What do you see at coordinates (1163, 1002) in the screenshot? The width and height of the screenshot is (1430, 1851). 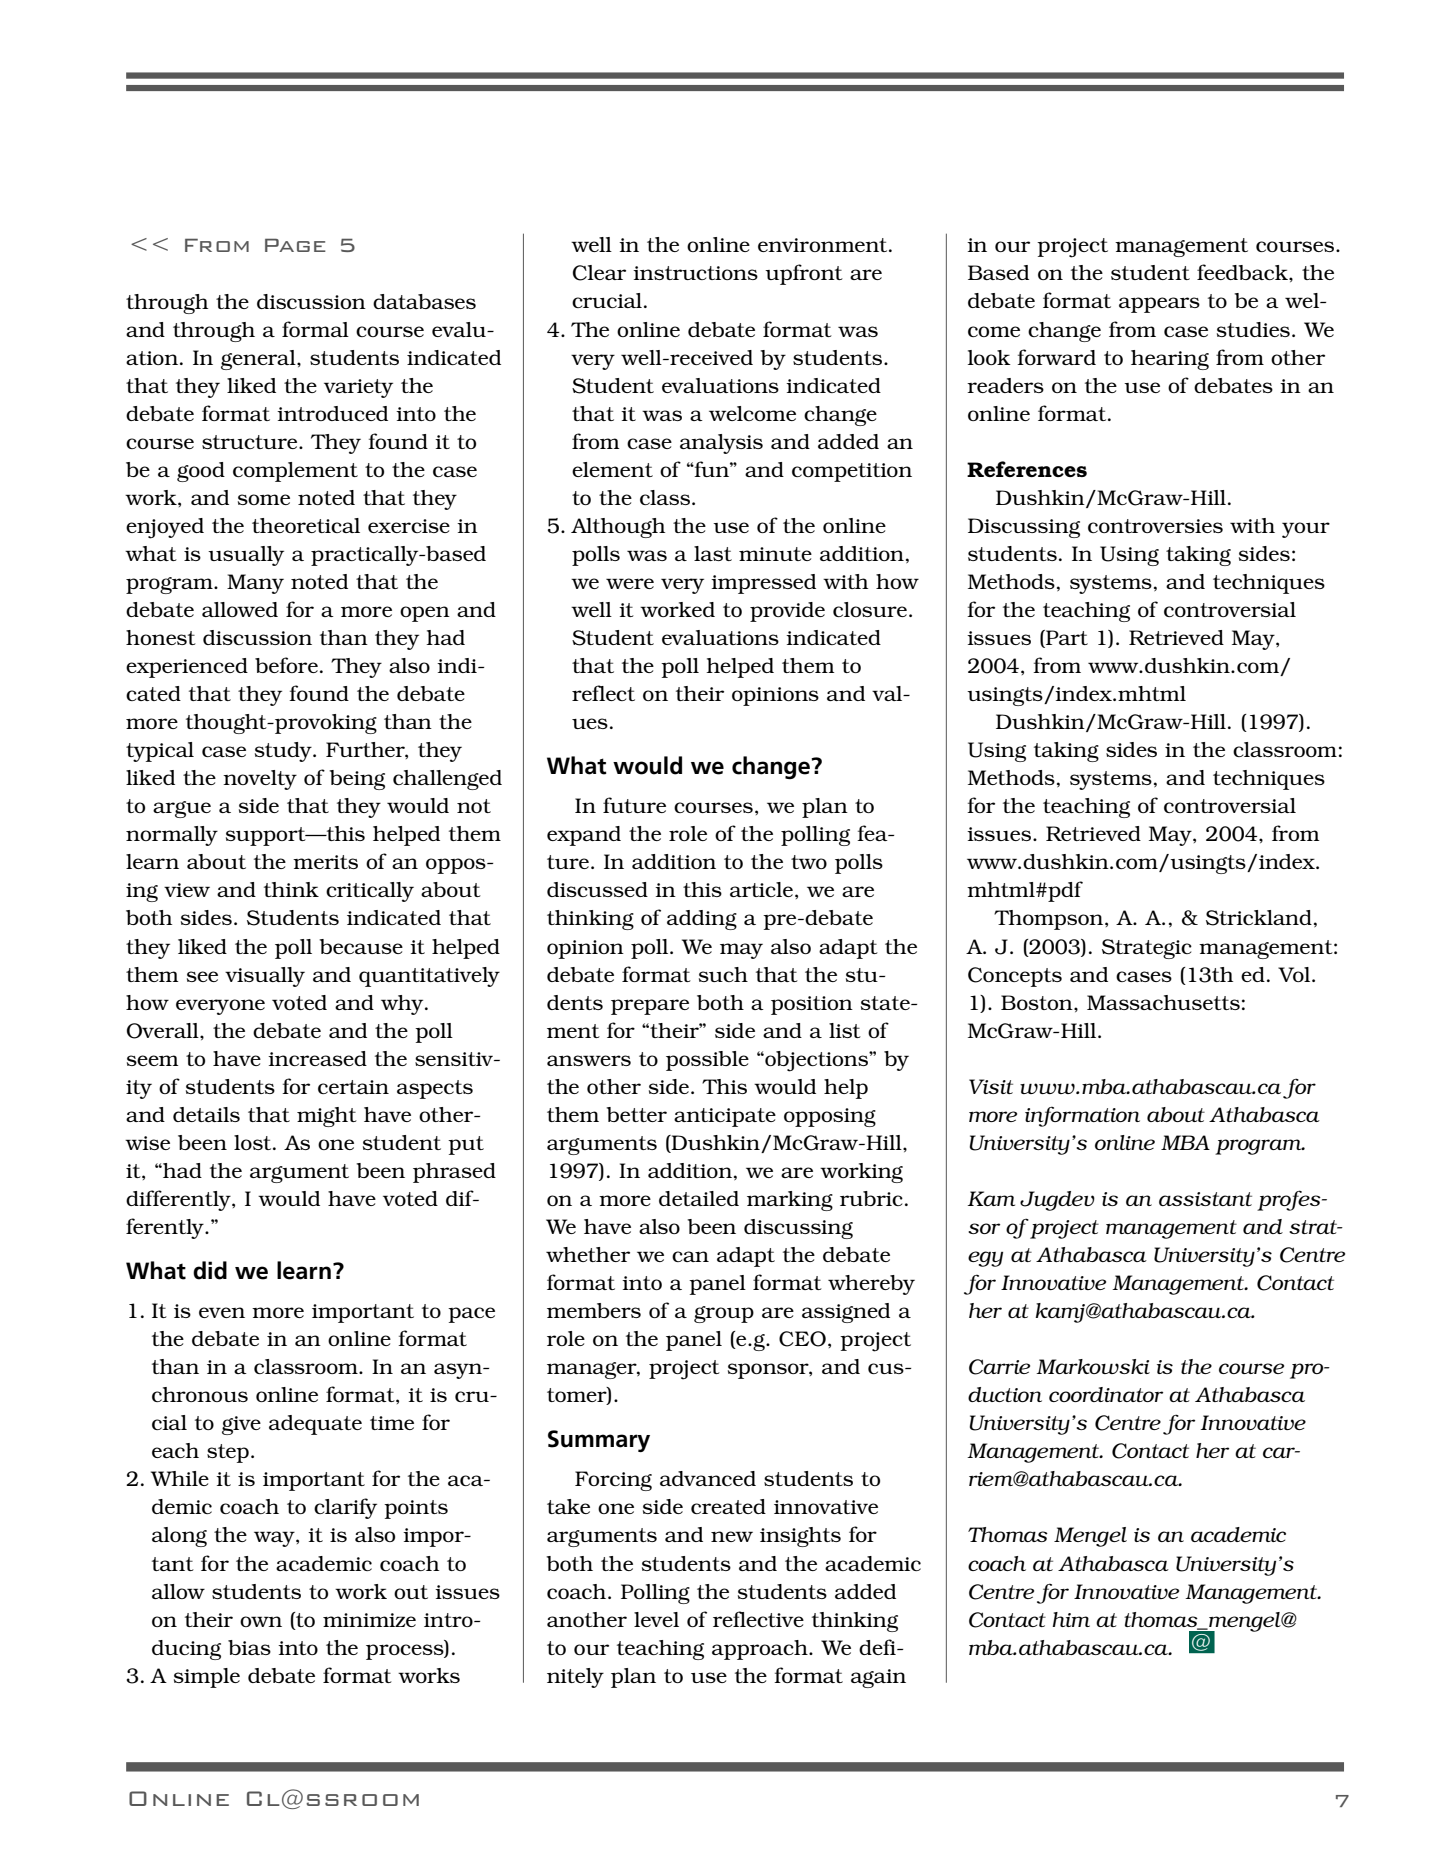 I see `Massachusetts` at bounding box center [1163, 1002].
